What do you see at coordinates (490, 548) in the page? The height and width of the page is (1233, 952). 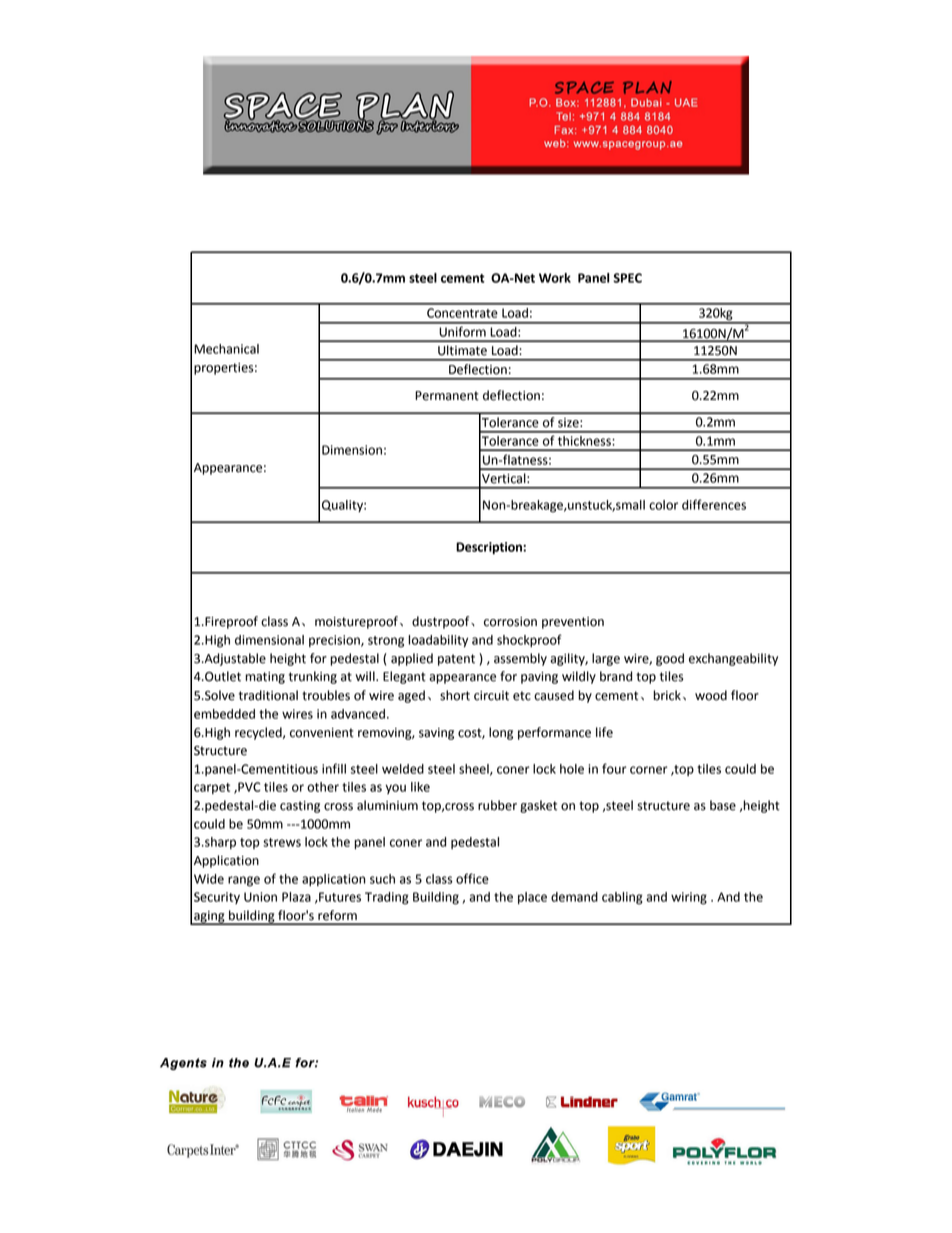 I see `Description` at bounding box center [490, 548].
